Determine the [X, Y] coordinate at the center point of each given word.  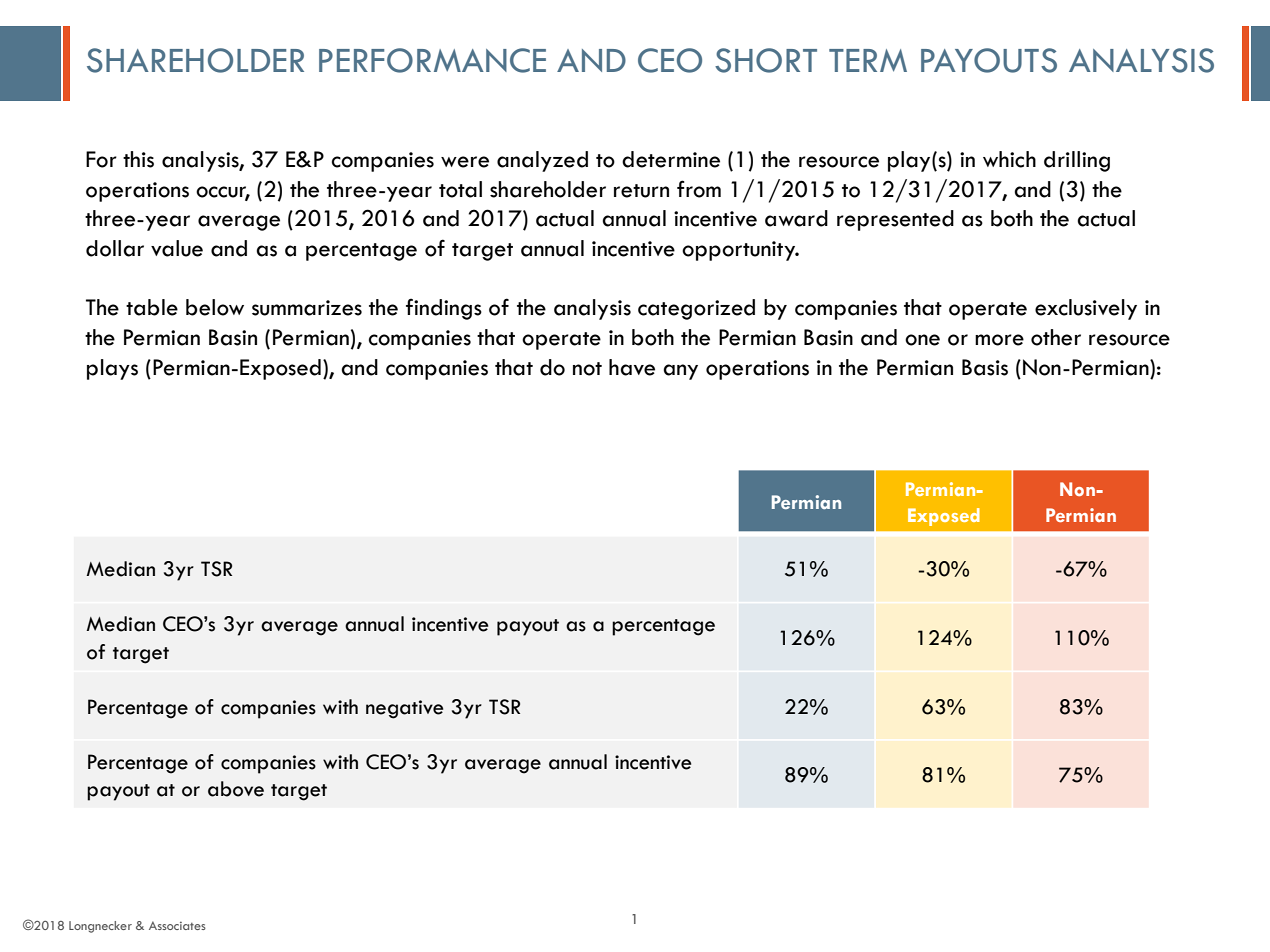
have [632, 367]
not [587, 369]
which [1009, 159]
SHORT [766, 60]
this [138, 159]
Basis [985, 367]
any [680, 372]
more [999, 340]
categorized [696, 309]
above [236, 789]
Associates [177, 925]
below [215, 307]
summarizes [307, 308]
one [922, 340]
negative [404, 709]
